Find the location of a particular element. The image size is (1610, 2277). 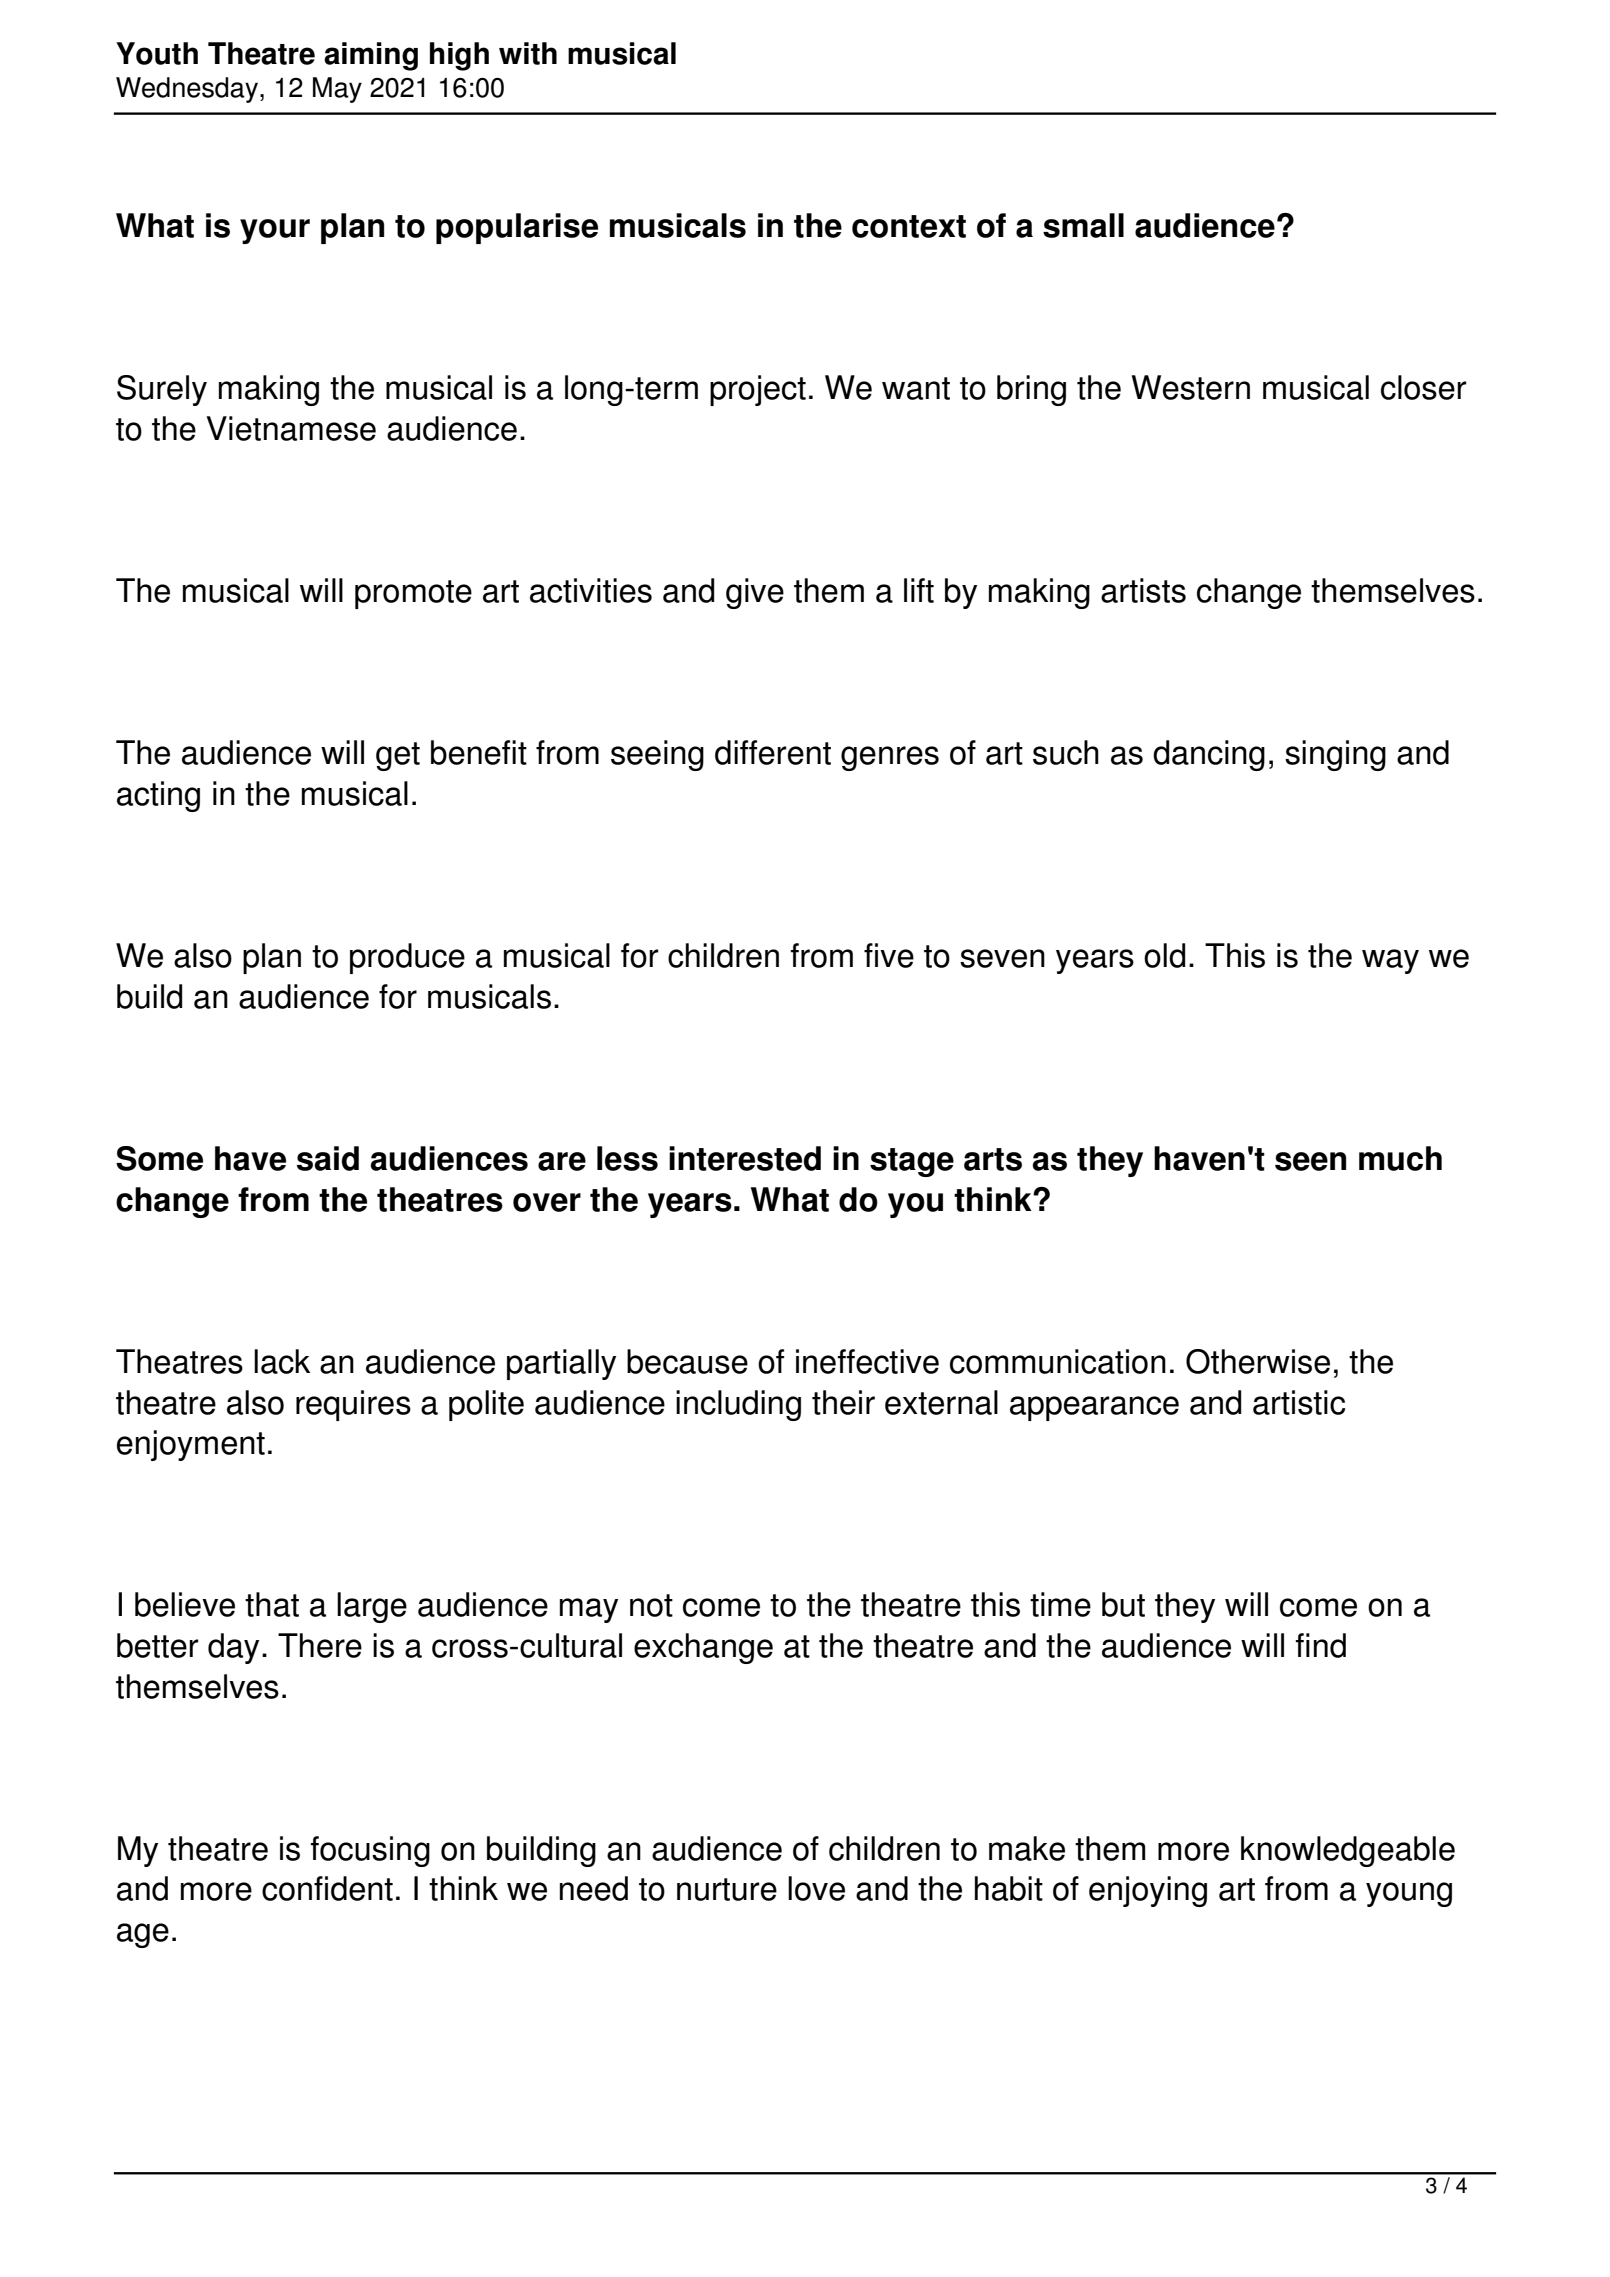

Otherwise is located at coordinates (1258, 1361).
